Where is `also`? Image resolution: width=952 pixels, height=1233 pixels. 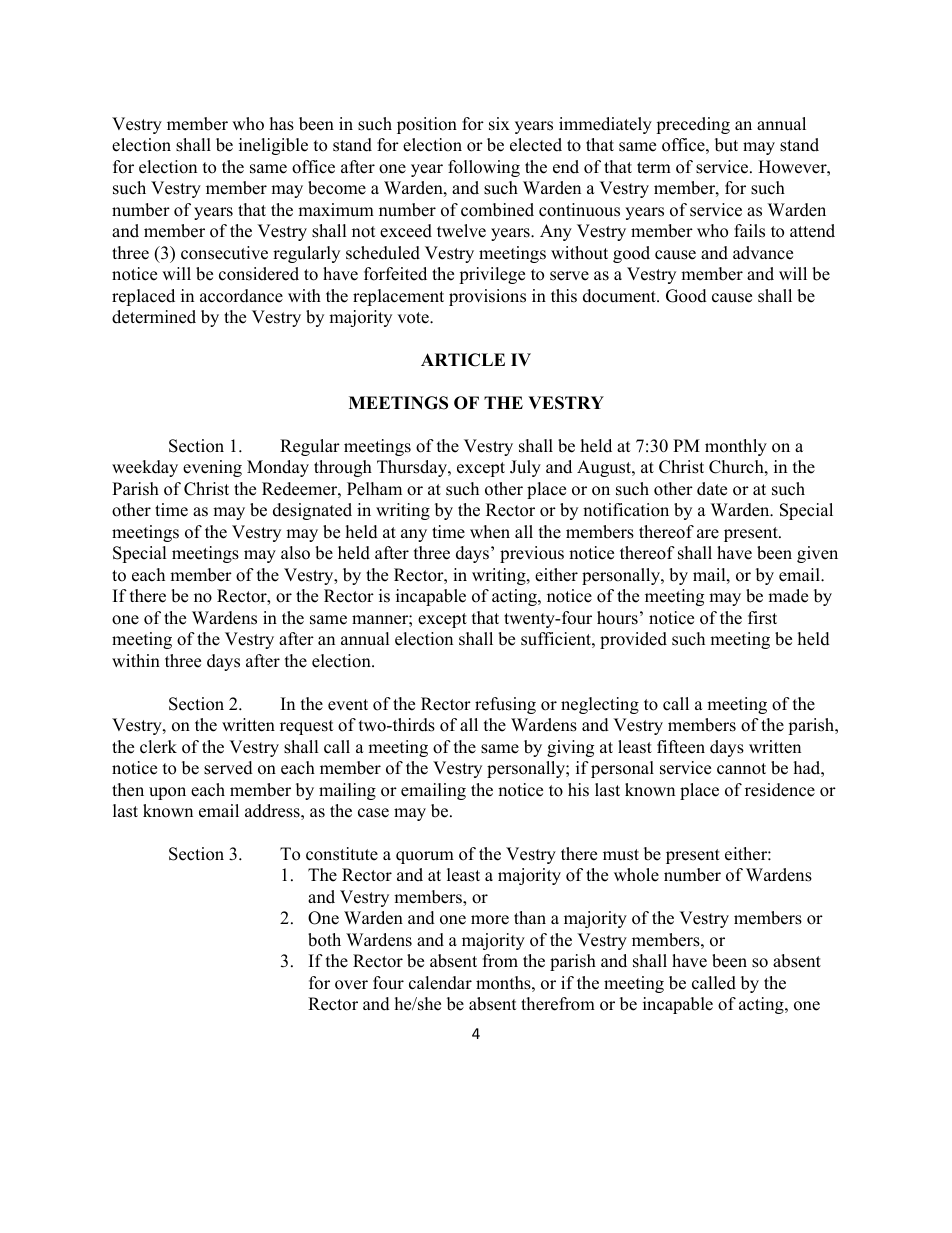
also is located at coordinates (295, 553).
